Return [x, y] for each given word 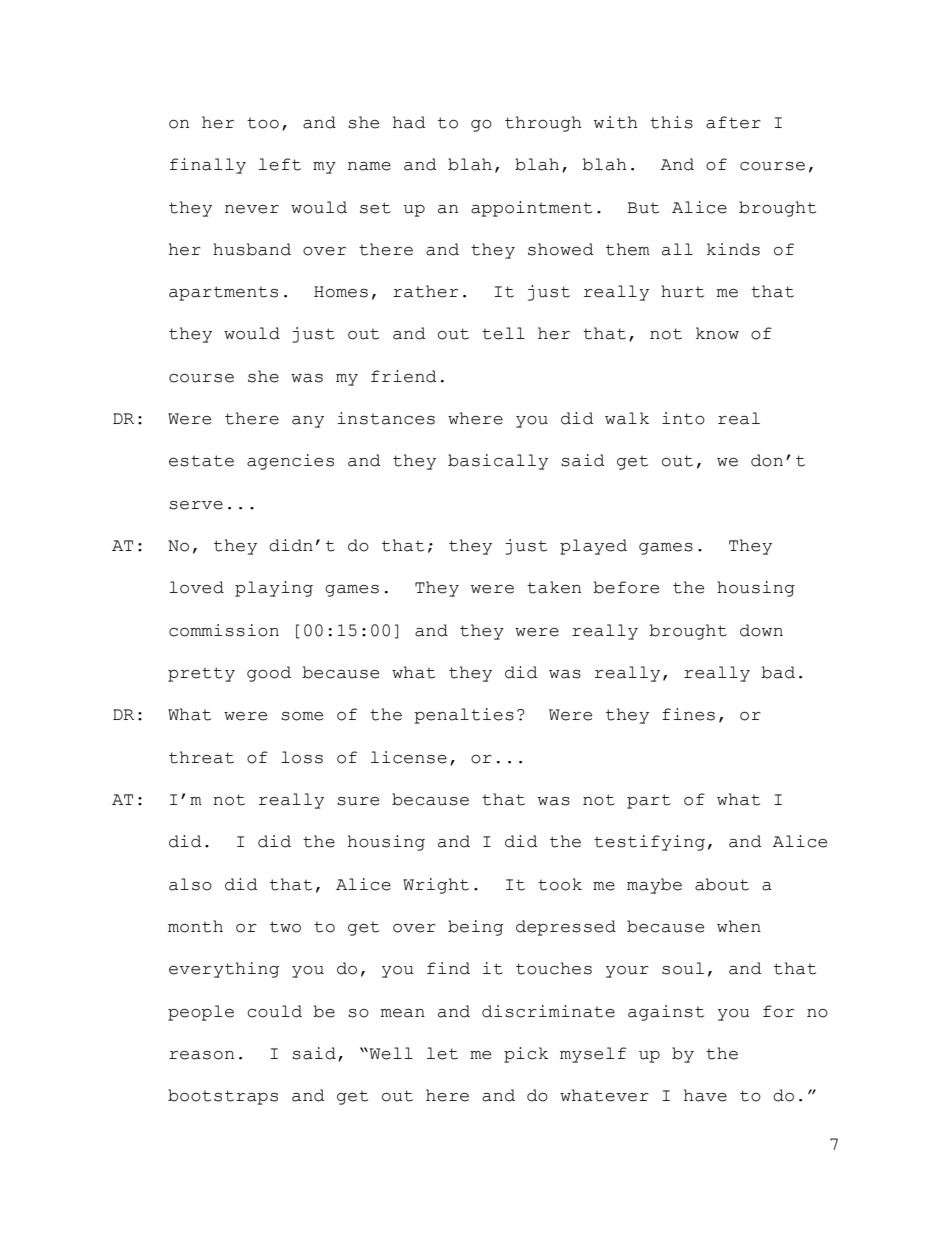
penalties [464, 716]
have [705, 1095]
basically [498, 462]
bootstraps [223, 1097]
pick [526, 1055]
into [683, 418]
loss [302, 757]
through [543, 124]
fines [688, 714]
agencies [290, 462]
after [733, 122]
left [280, 164]
